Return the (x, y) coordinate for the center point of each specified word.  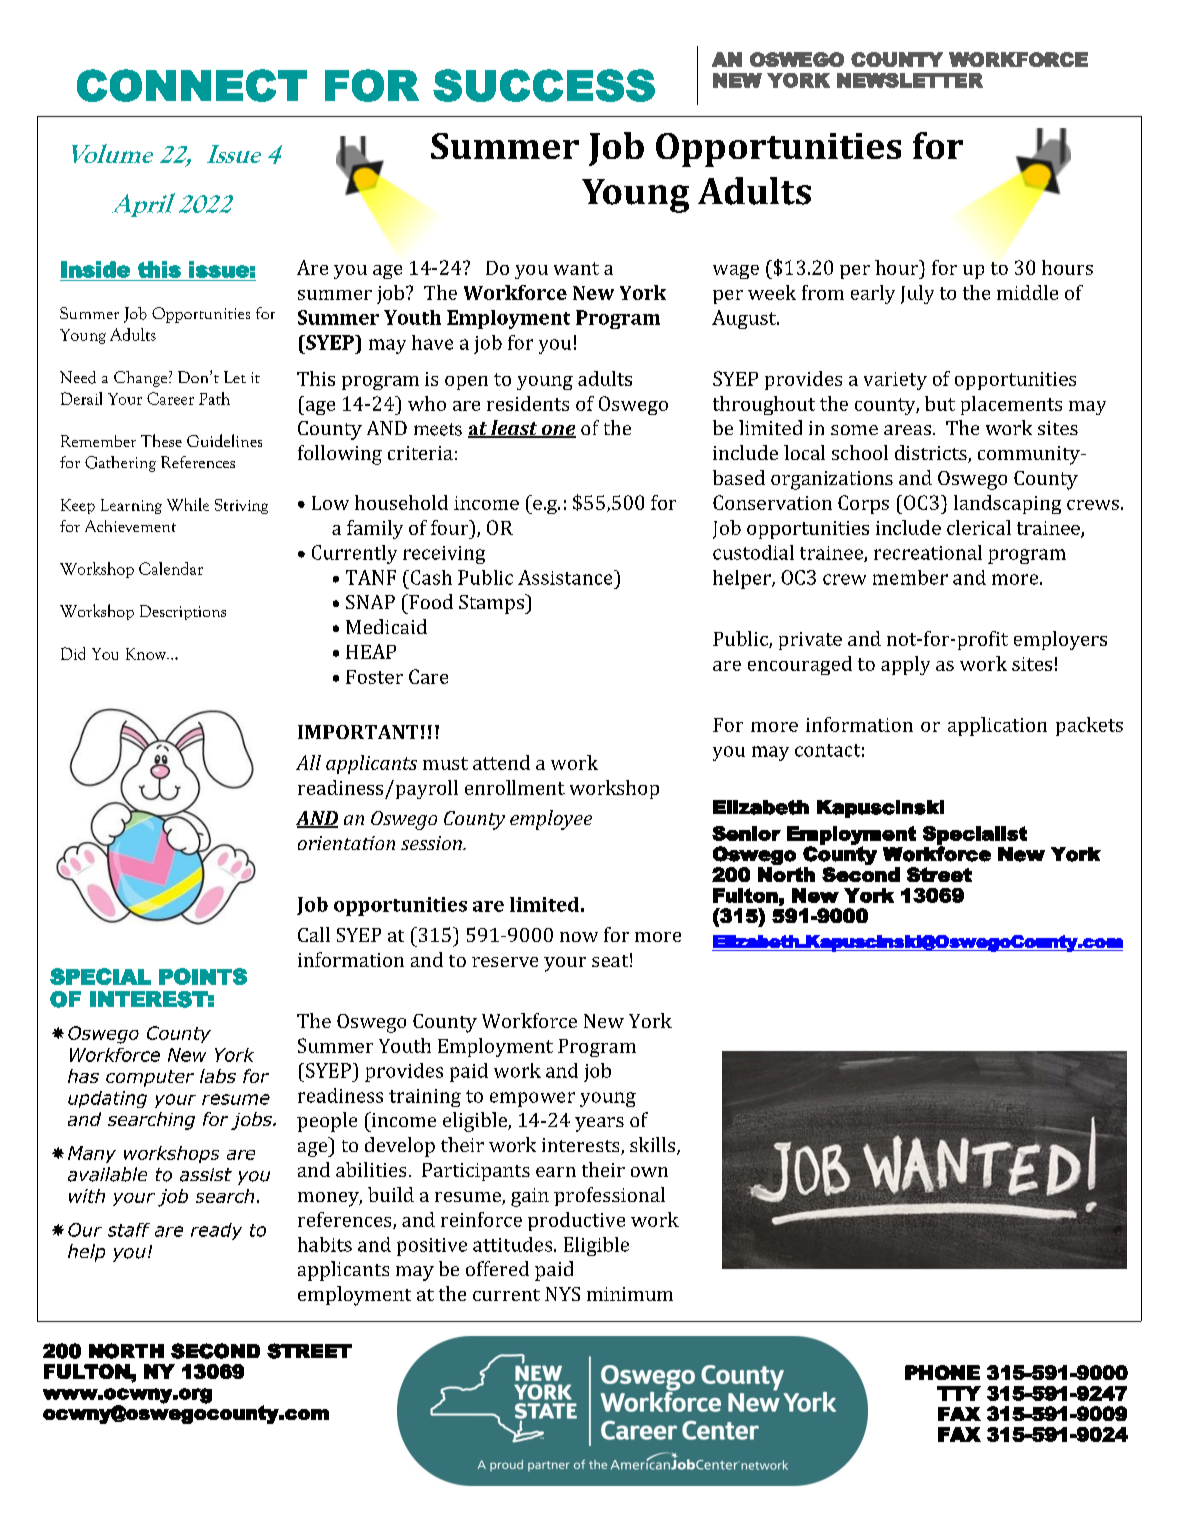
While (188, 504)
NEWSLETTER (910, 80)
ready (216, 1231)
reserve (505, 962)
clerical (979, 527)
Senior (746, 833)
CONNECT (192, 85)
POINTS (203, 976)
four (451, 527)
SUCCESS (544, 85)
